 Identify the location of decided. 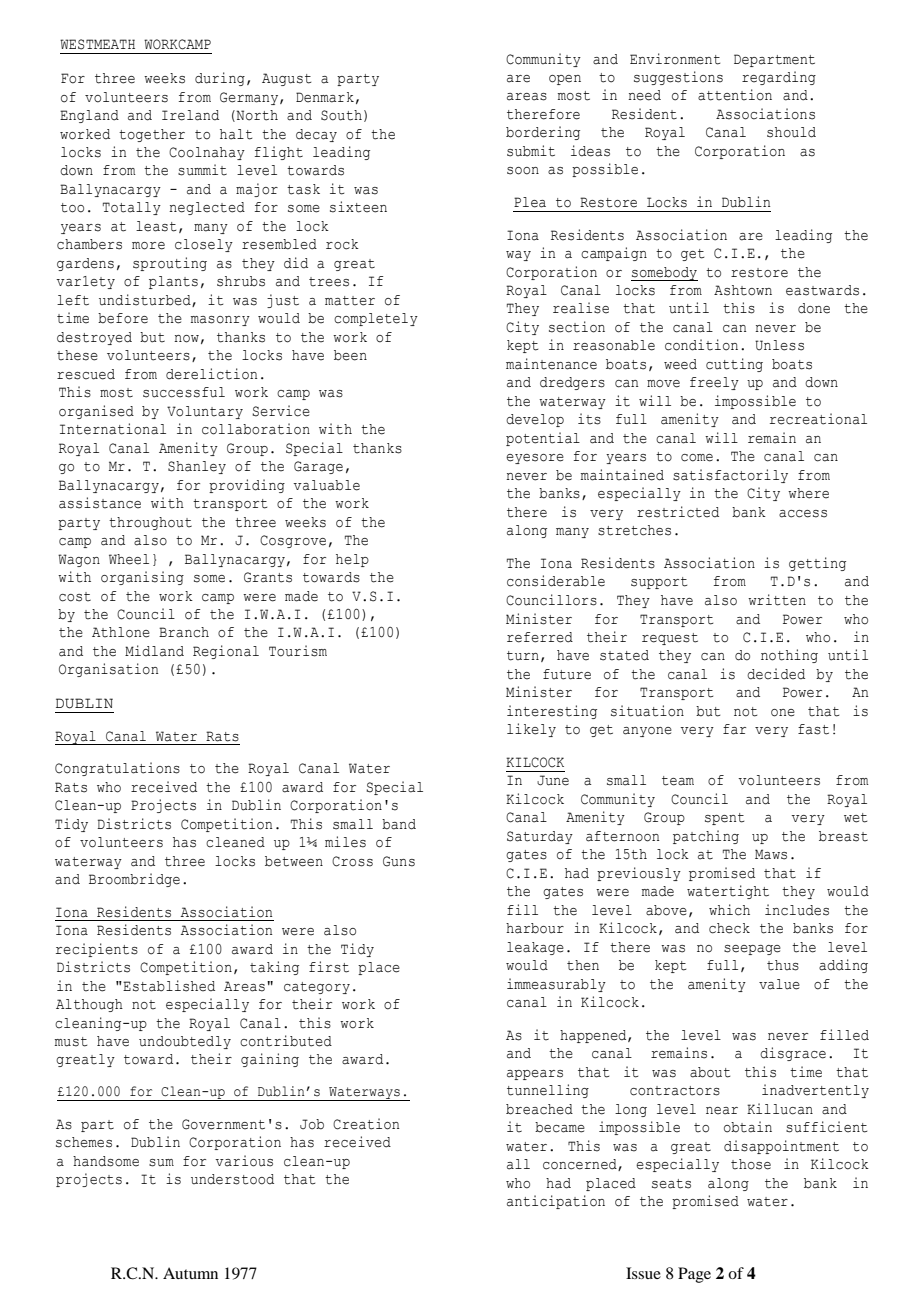
(776, 674).
